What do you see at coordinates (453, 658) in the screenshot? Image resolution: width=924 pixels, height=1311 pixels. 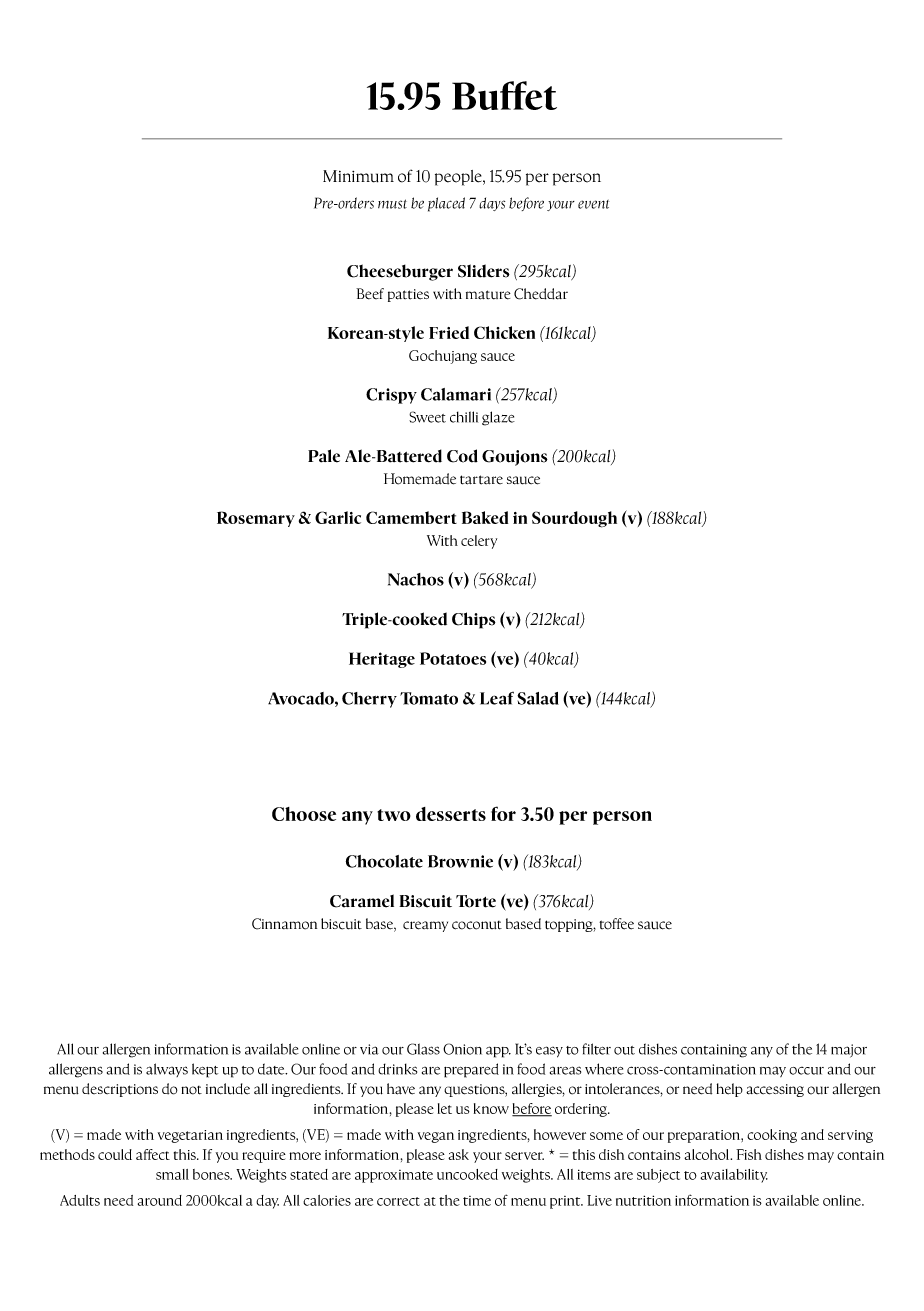 I see `Potatoes` at bounding box center [453, 658].
